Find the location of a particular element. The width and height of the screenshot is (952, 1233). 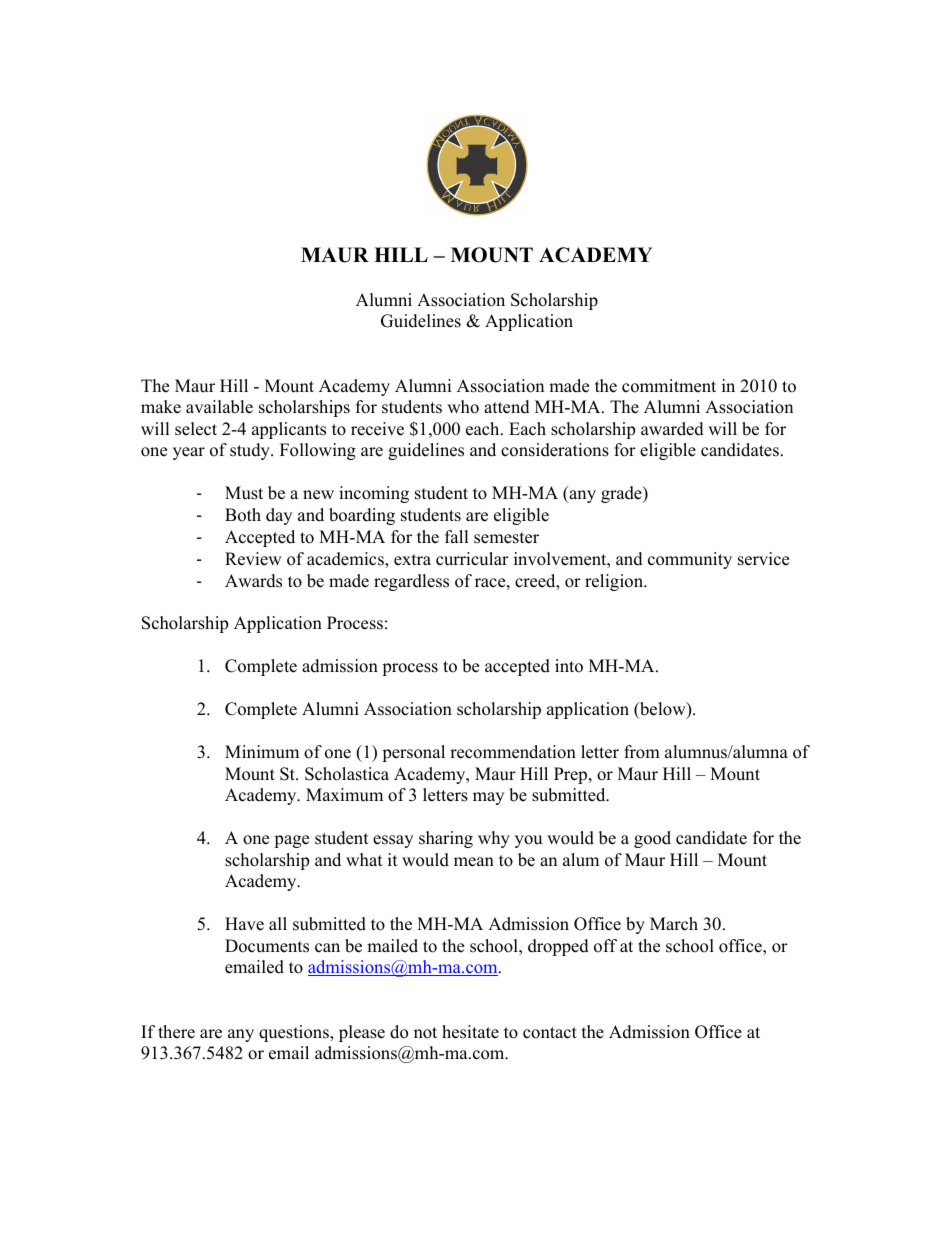

who is located at coordinates (463, 407).
